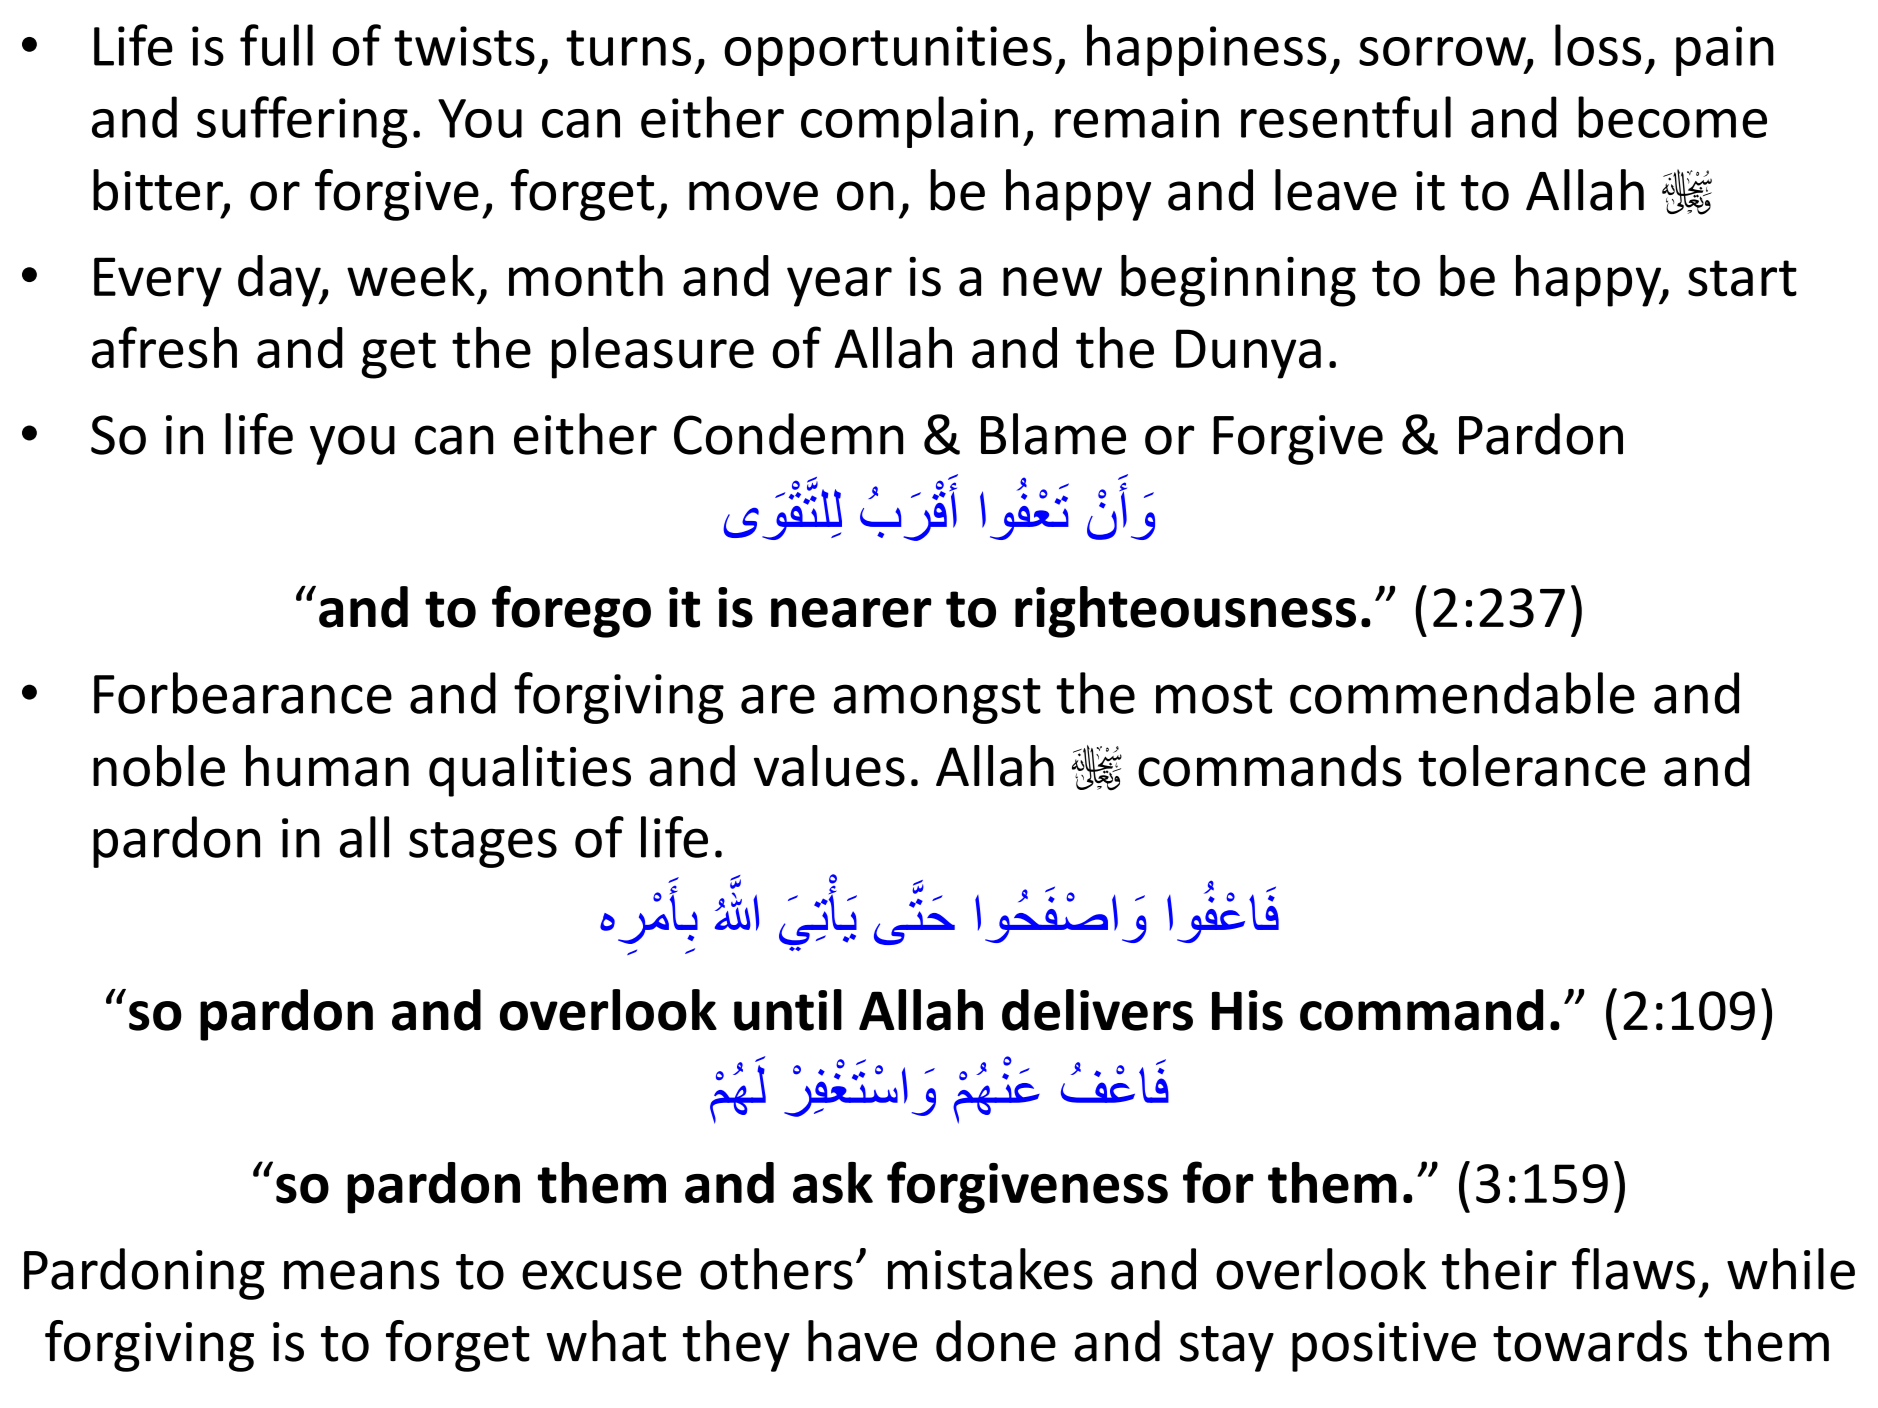  What do you see at coordinates (1097, 1010) in the screenshot?
I see `delivers` at bounding box center [1097, 1010].
